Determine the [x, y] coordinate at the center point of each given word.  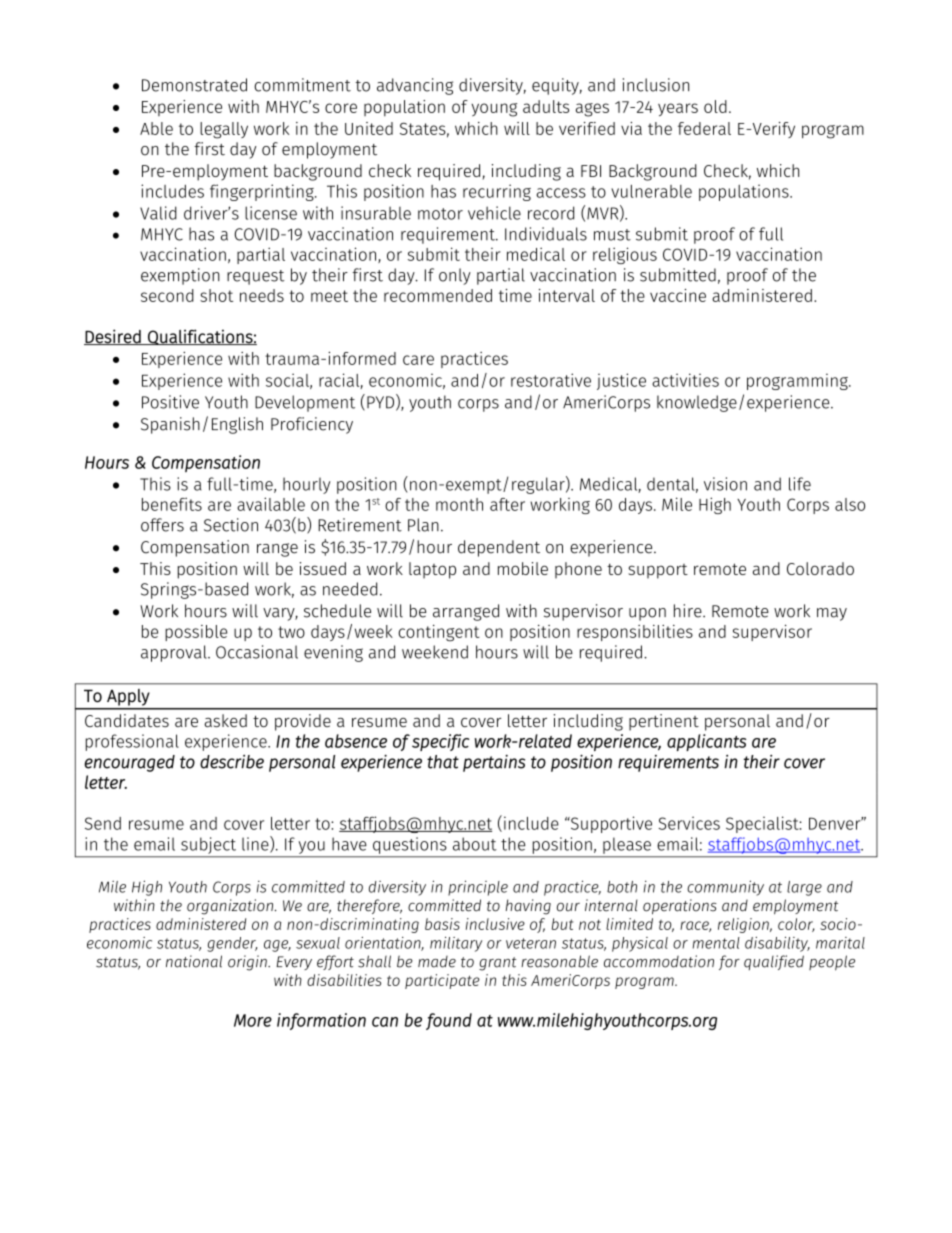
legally [224, 130]
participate [442, 981]
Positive [170, 402]
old [715, 106]
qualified [774, 962]
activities [685, 380]
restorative [551, 380]
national [194, 961]
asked [225, 720]
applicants [706, 742]
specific [441, 742]
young [494, 110]
